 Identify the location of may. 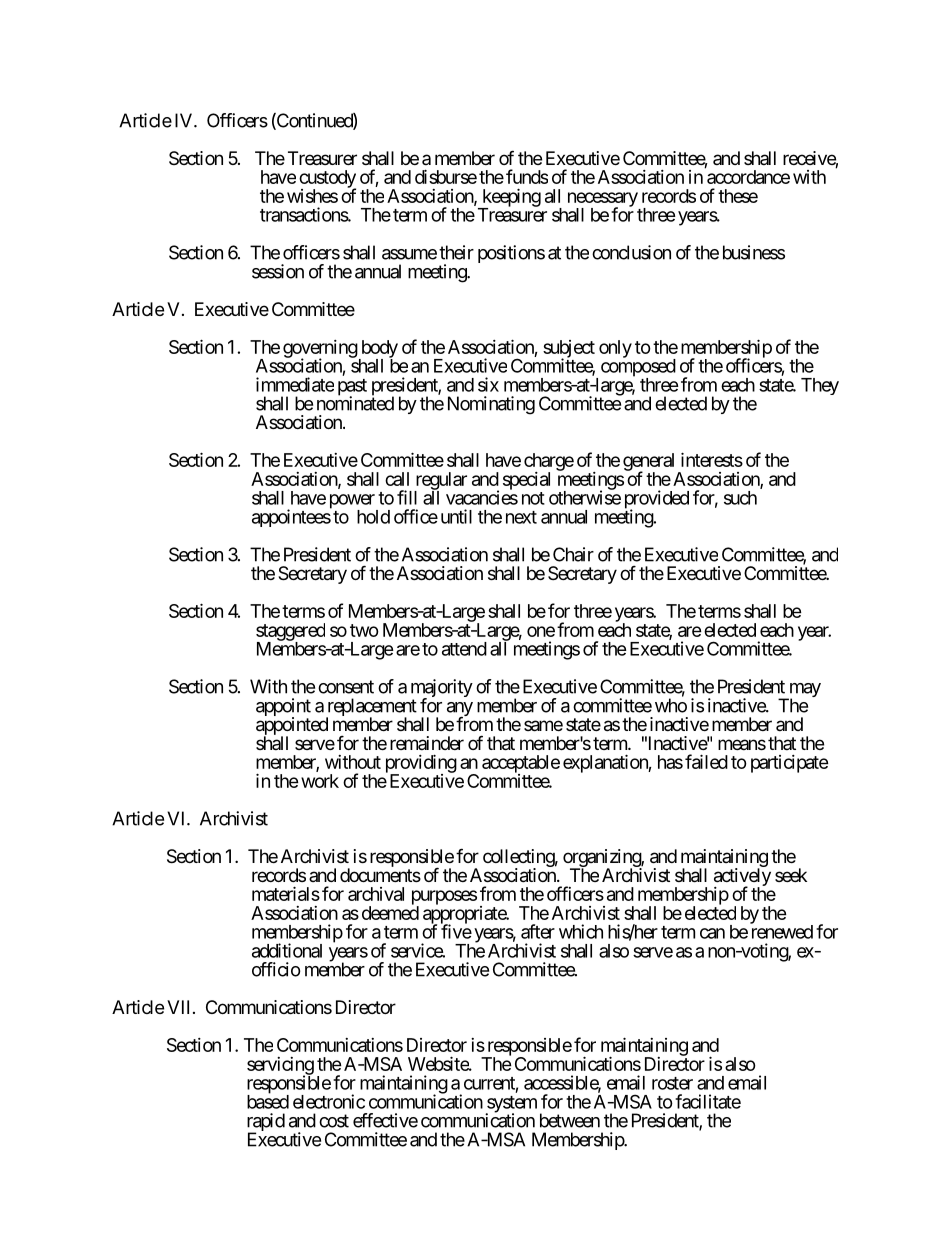
(803, 691).
